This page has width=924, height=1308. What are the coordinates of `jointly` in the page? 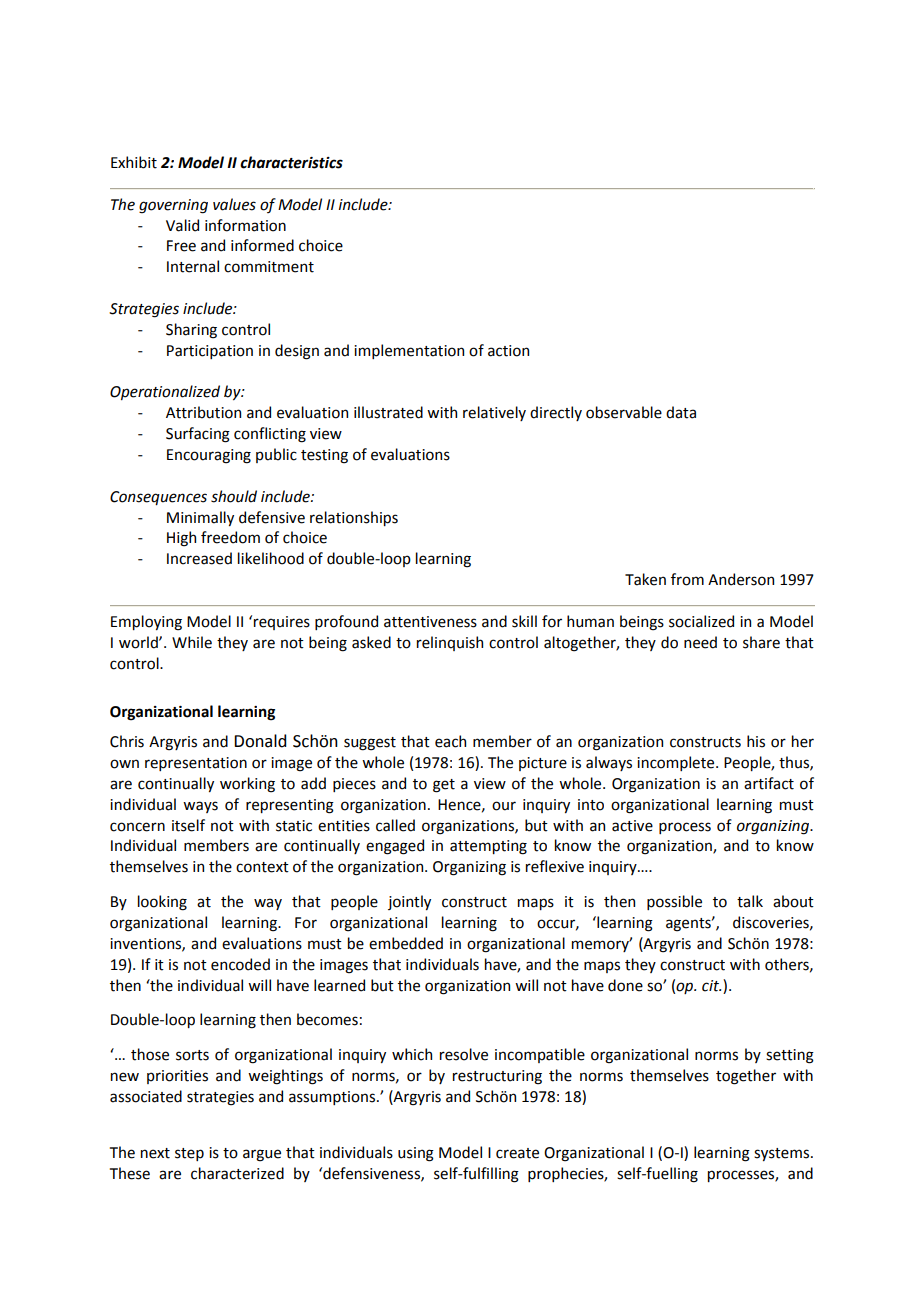 It's located at (409, 902).
